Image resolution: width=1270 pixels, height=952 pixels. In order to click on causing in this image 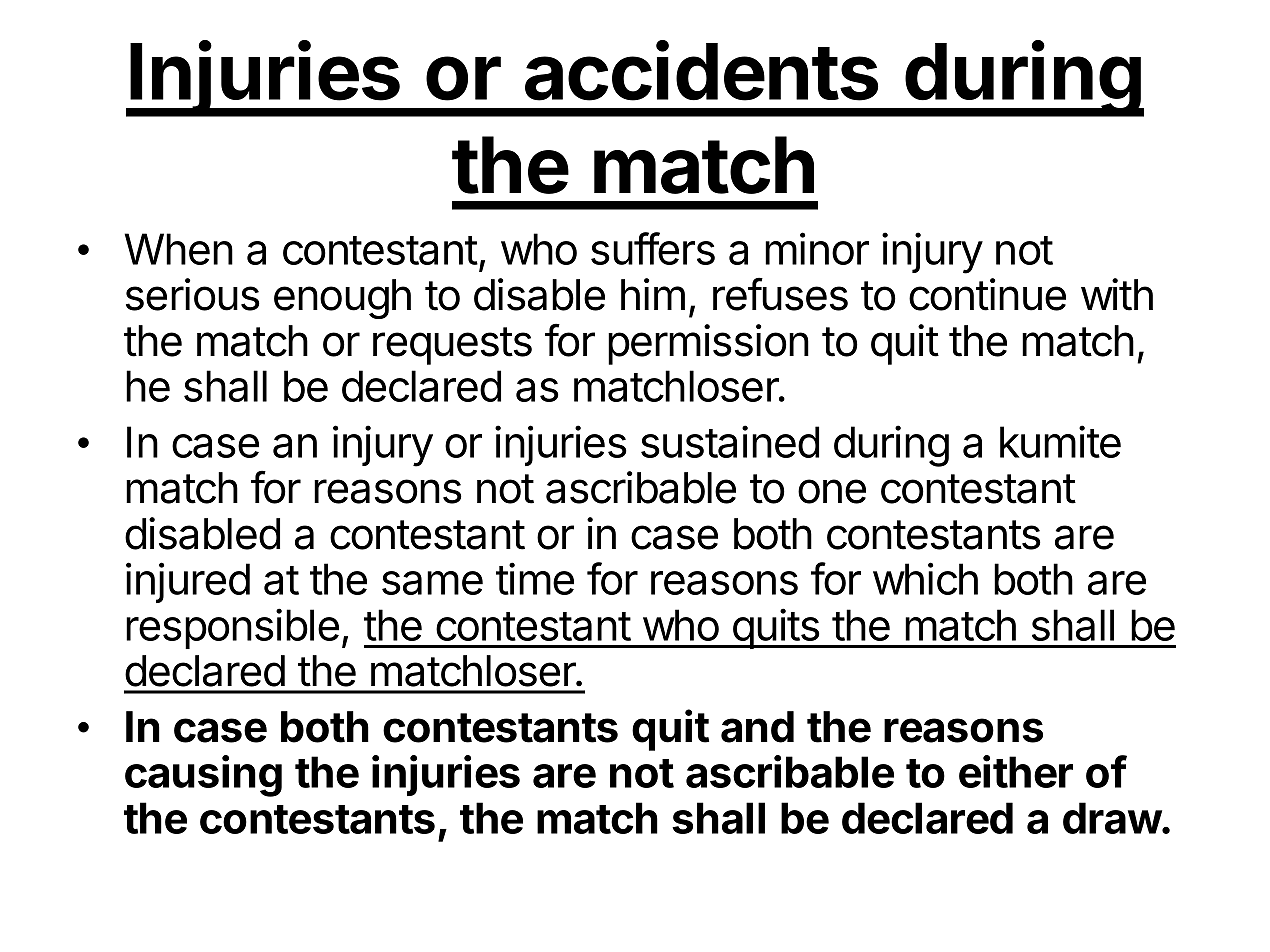, I will do `click(203, 776)`.
